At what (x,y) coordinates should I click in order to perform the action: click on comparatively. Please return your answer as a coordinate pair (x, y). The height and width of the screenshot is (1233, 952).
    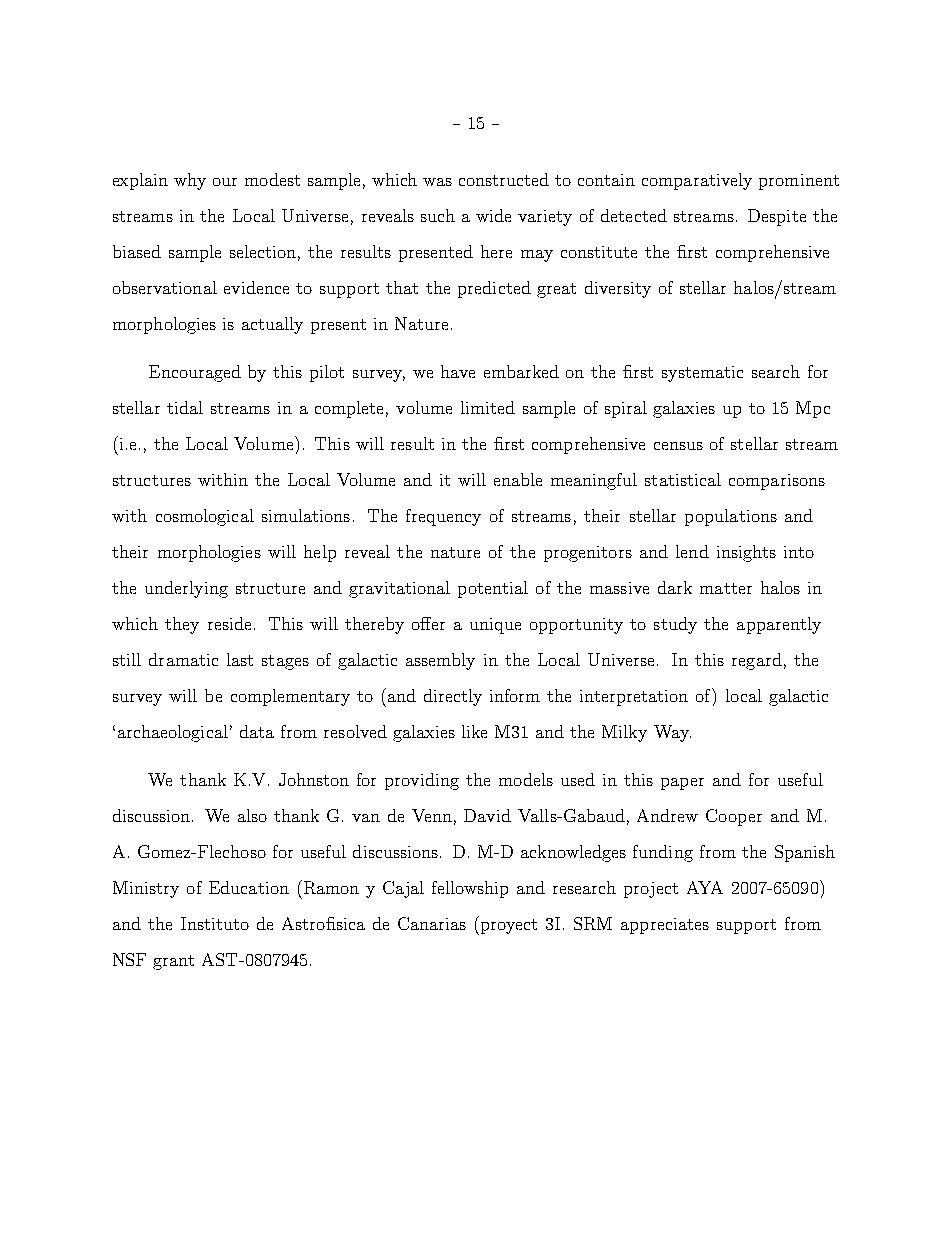
    Looking at the image, I should click on (697, 181).
